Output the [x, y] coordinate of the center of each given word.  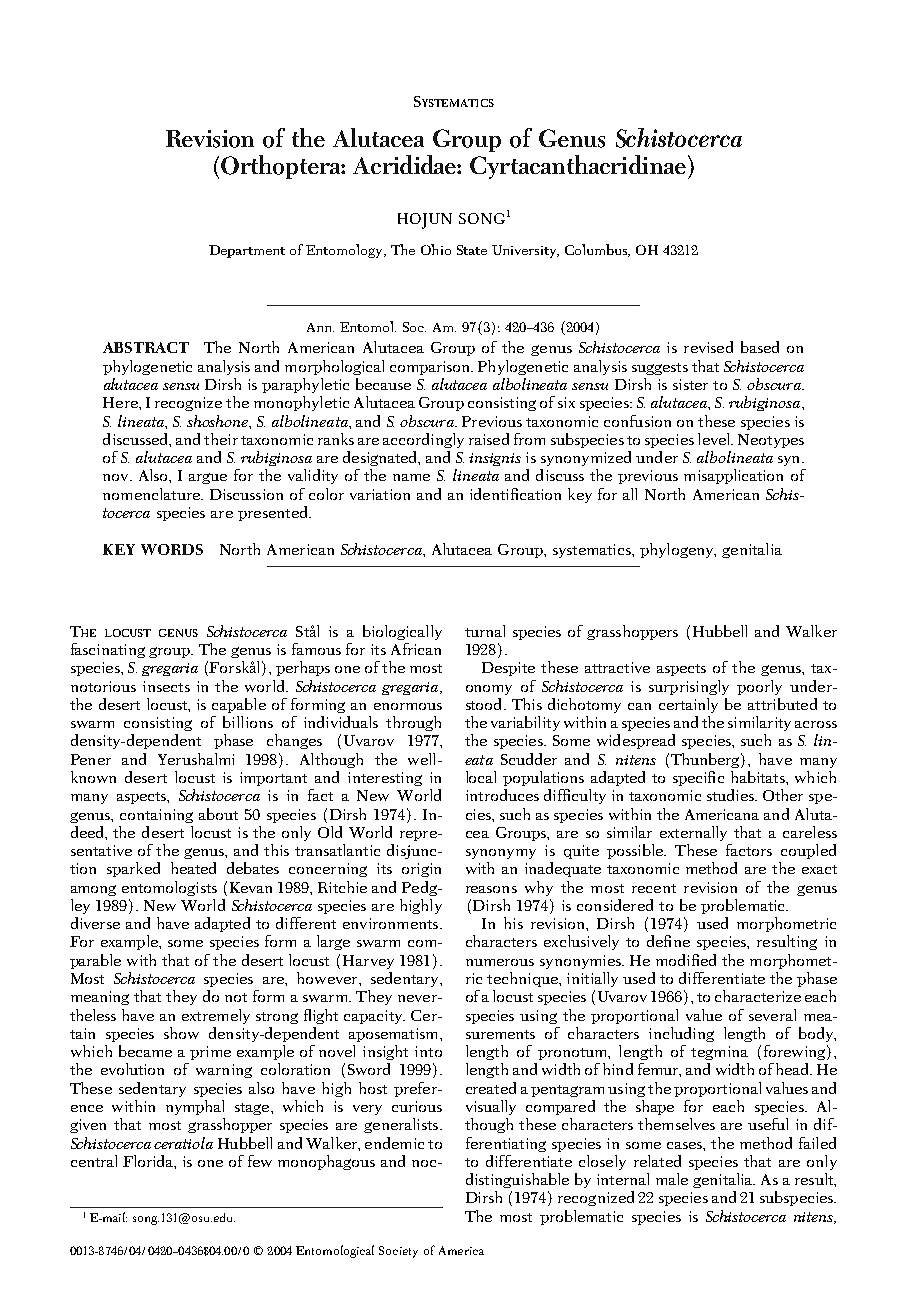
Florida [149, 1162]
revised [708, 347]
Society [398, 1252]
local [481, 777]
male [672, 1179]
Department [247, 251]
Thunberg [705, 760]
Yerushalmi [196, 759]
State [472, 250]
